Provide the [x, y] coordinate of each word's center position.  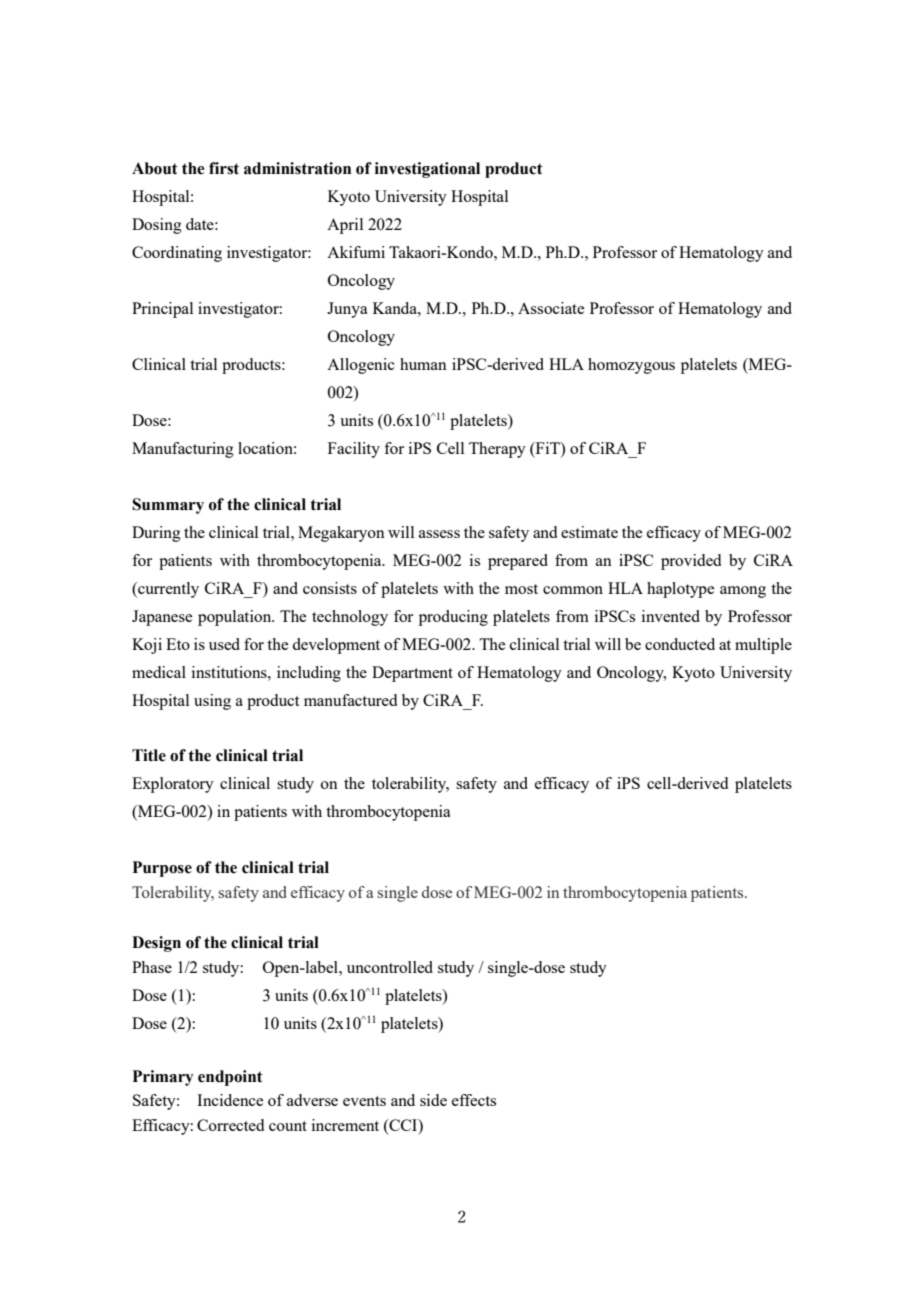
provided [691, 562]
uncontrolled [390, 967]
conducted [680, 644]
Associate [551, 308]
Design [156, 944]
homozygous [631, 366]
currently [167, 590]
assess [439, 534]
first [224, 168]
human [423, 364]
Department [412, 674]
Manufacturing [183, 450]
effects [474, 1100]
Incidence [230, 1100]
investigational [427, 170]
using [212, 702]
